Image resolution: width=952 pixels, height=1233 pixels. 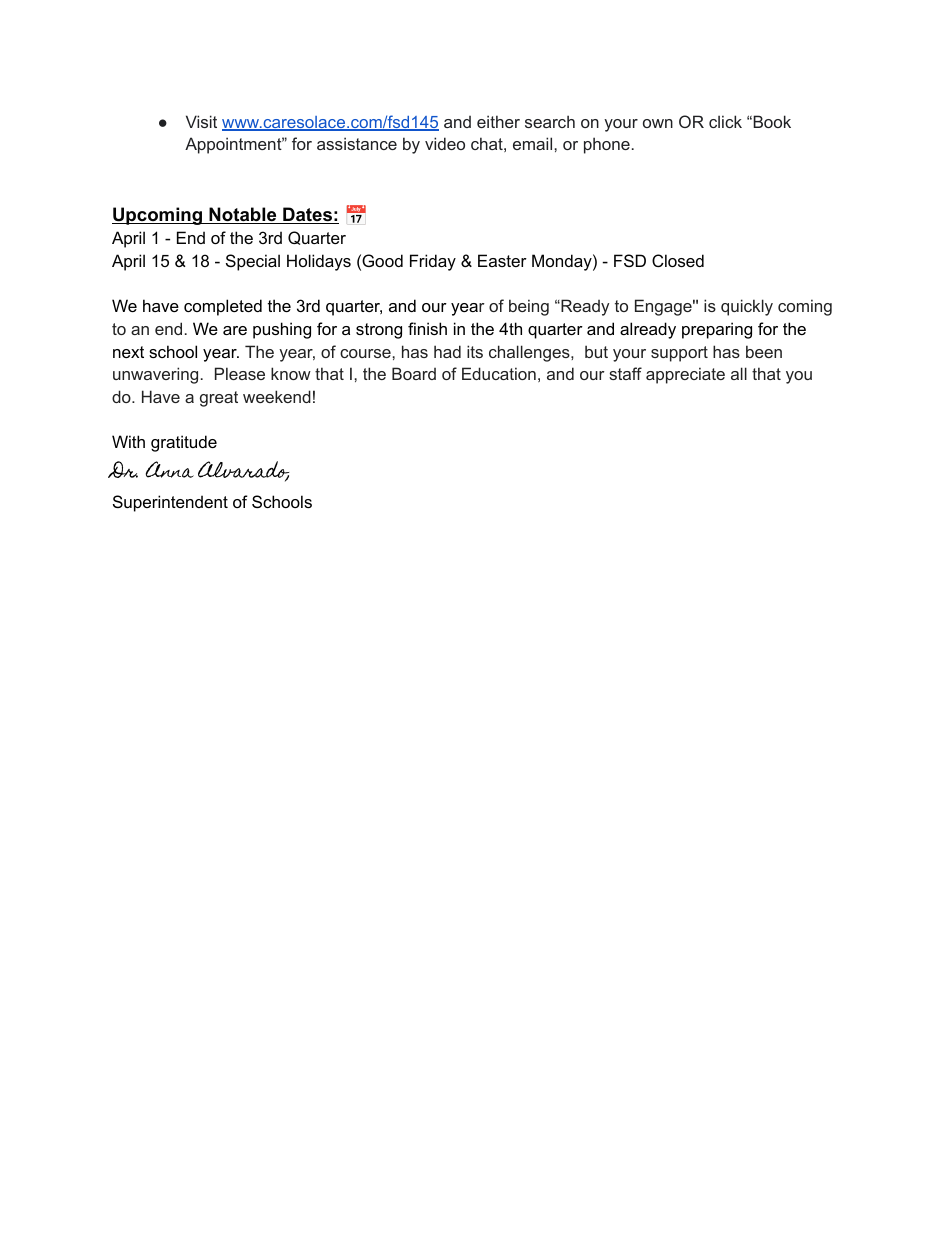 I want to click on Anna, so click(x=170, y=469).
